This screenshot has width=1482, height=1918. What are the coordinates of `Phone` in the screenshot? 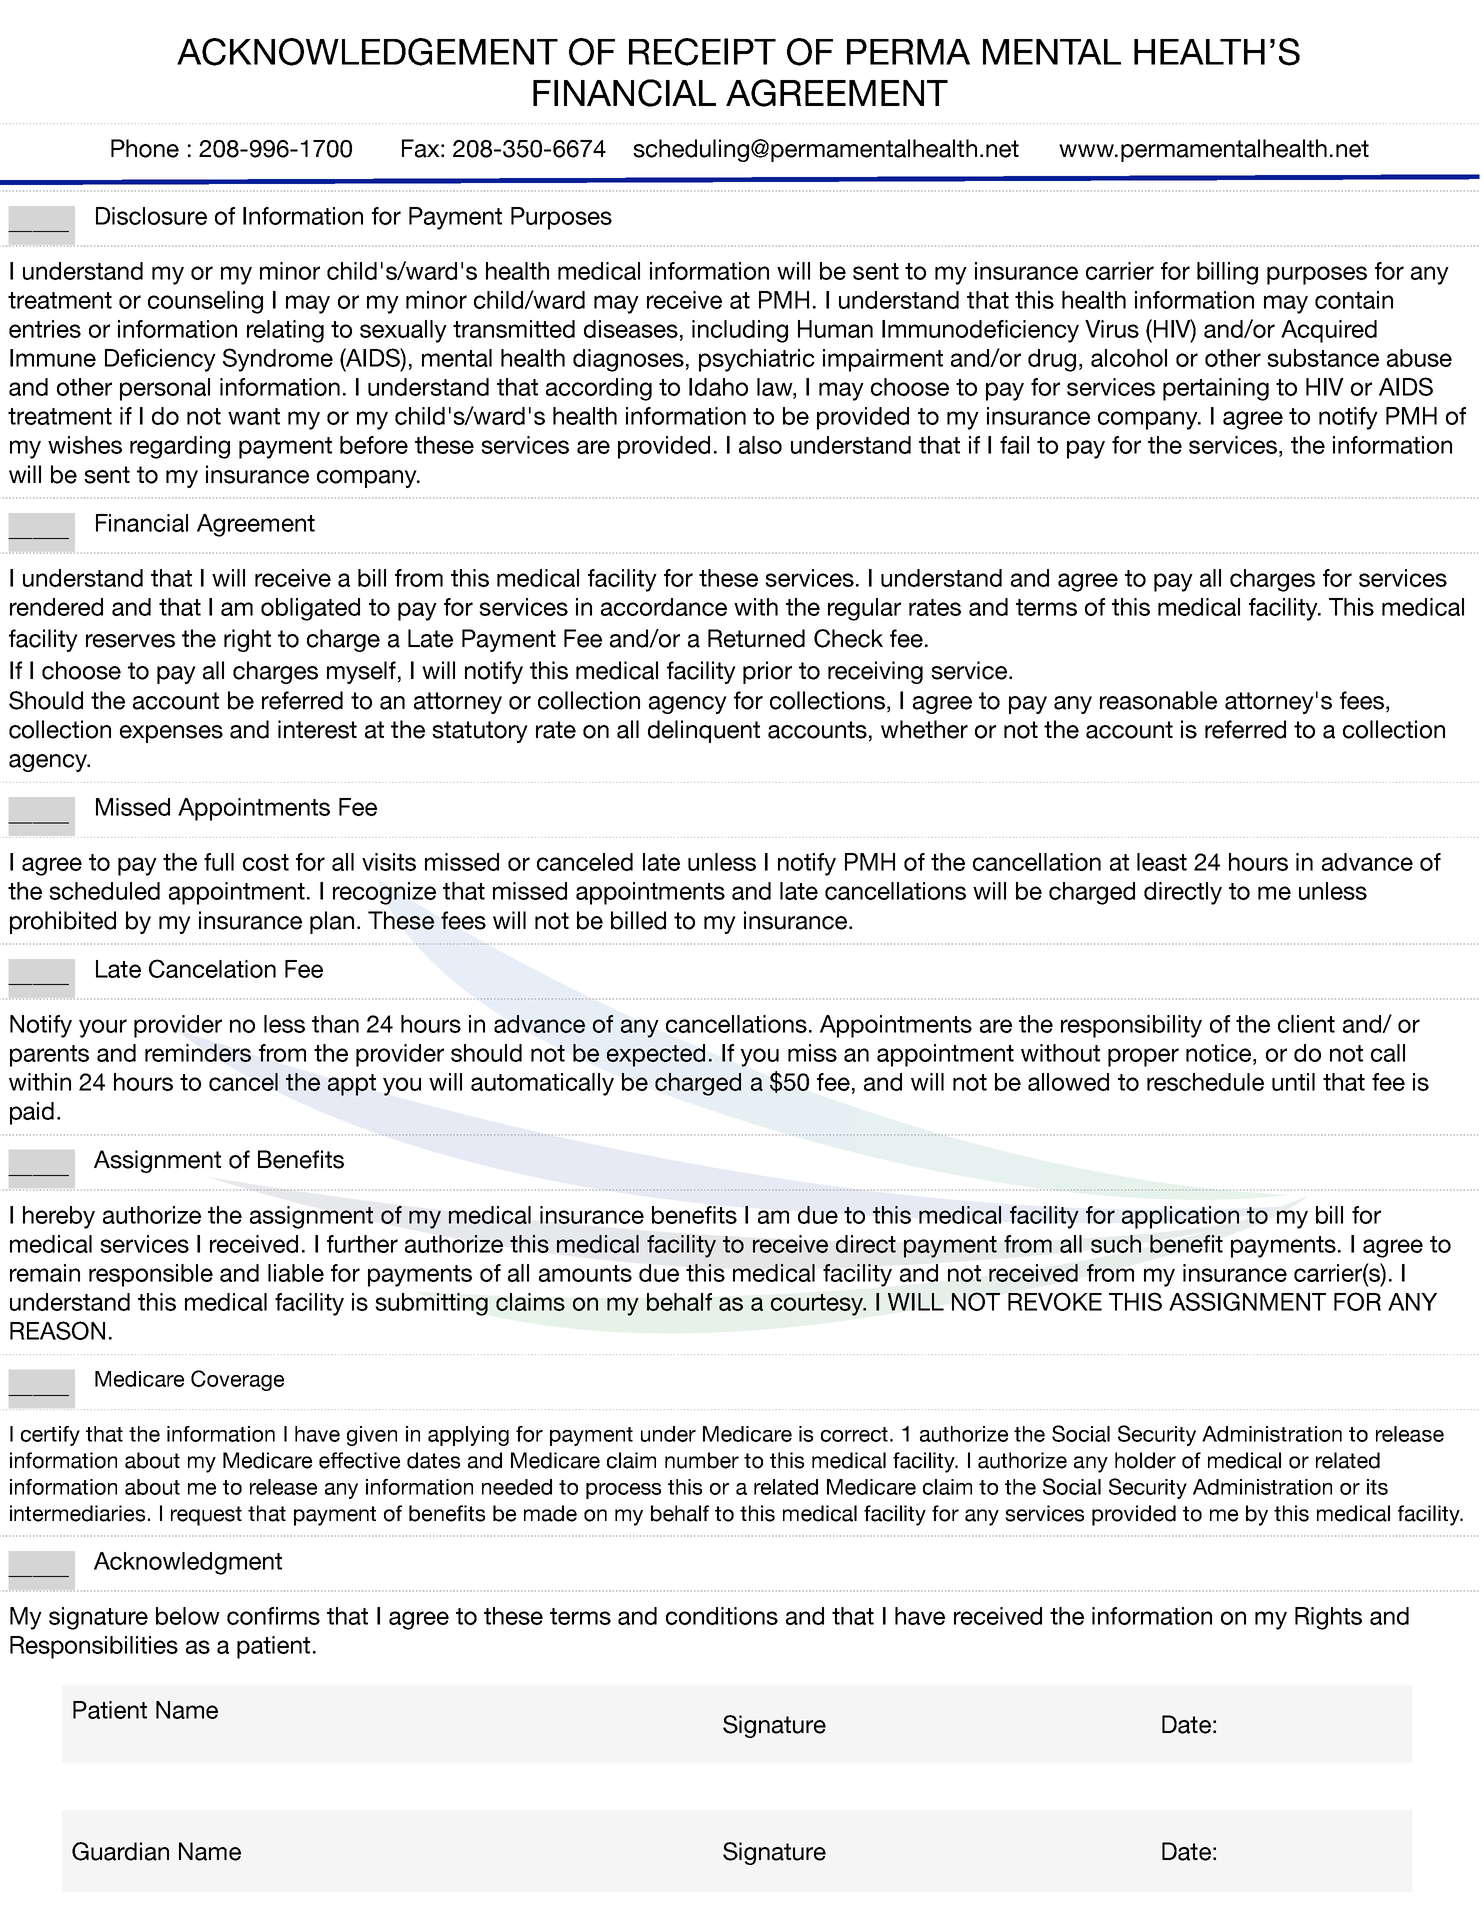 It's located at (145, 148).
